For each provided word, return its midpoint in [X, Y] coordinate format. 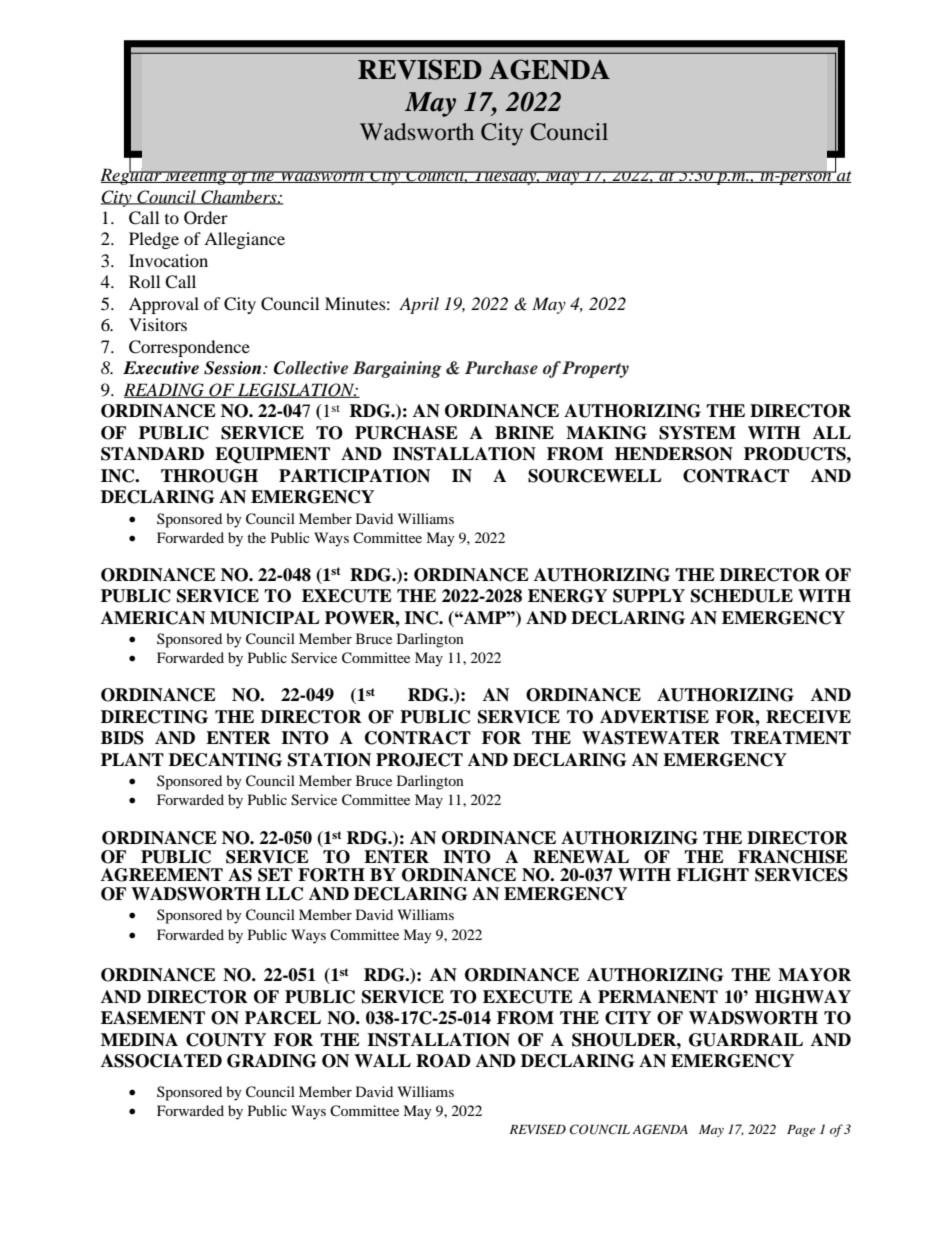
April [419, 305]
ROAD [443, 1061]
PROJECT [419, 760]
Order [206, 218]
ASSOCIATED [161, 1061]
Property [595, 369]
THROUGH [209, 476]
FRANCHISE [793, 857]
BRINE [524, 433]
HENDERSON [674, 454]
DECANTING [225, 760]
